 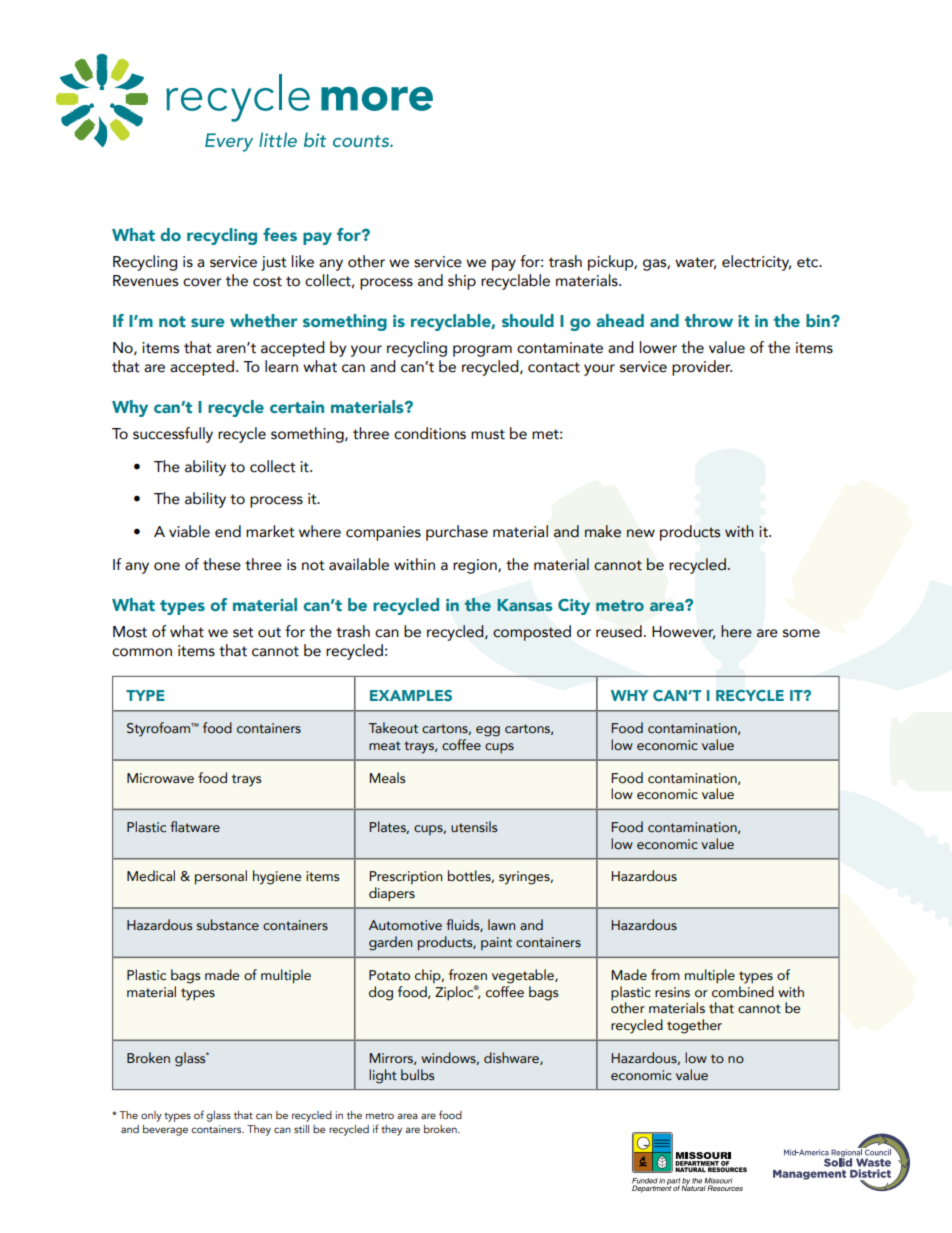 What do you see at coordinates (202, 282) in the image?
I see `cover` at bounding box center [202, 282].
